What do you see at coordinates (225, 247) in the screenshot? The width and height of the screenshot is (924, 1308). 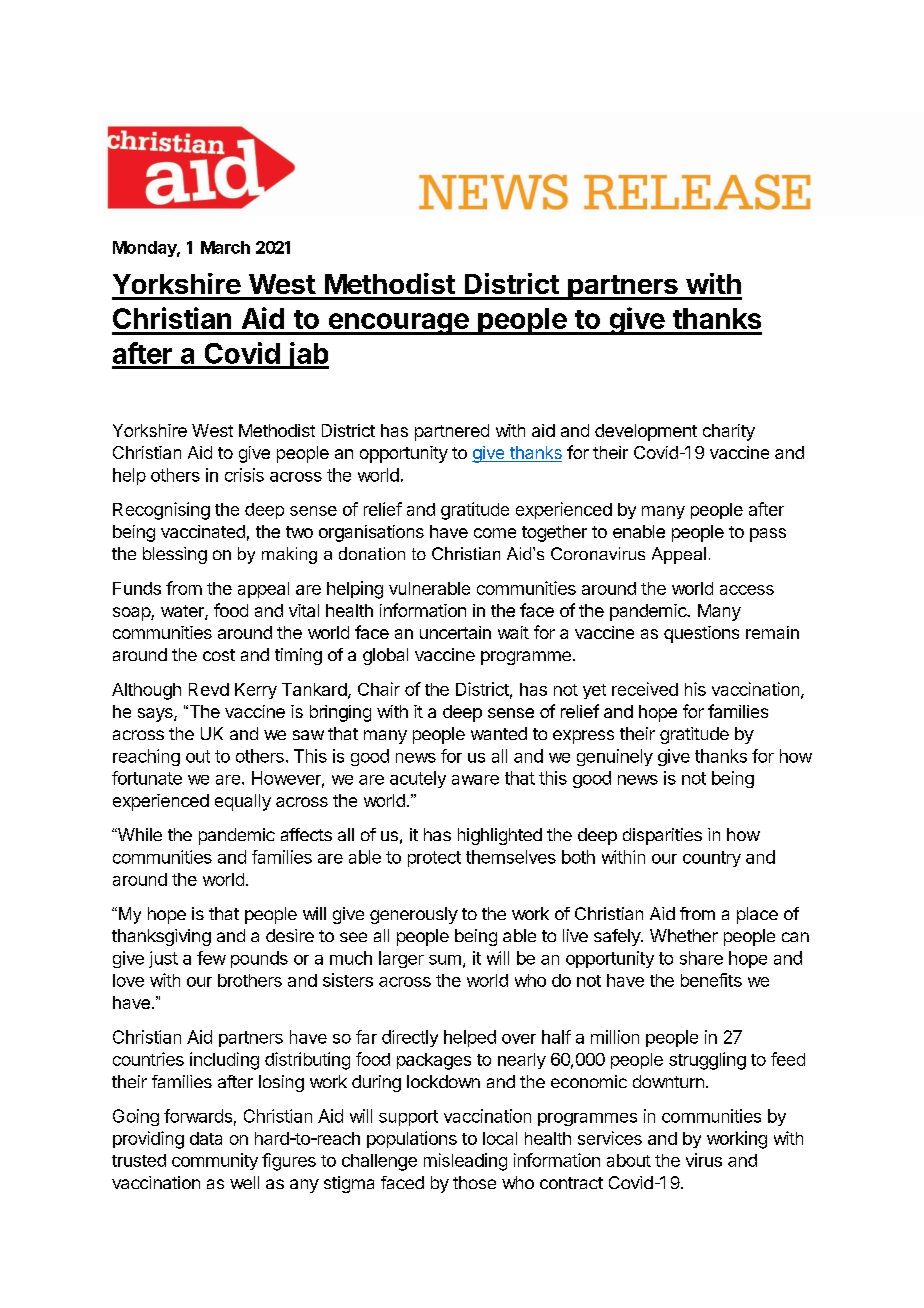 I see `March` at bounding box center [225, 247].
